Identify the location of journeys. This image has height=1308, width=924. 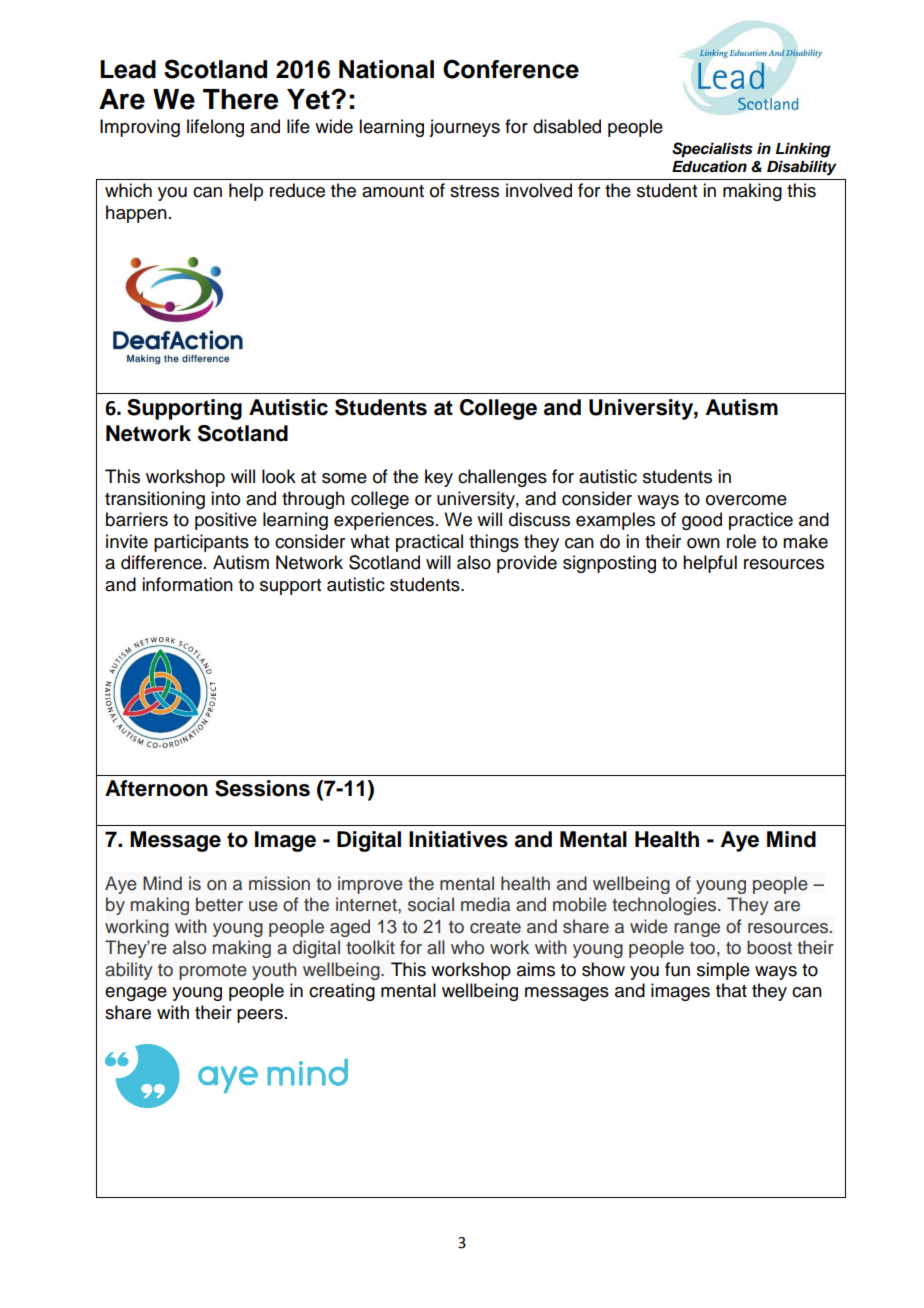
(464, 128).
